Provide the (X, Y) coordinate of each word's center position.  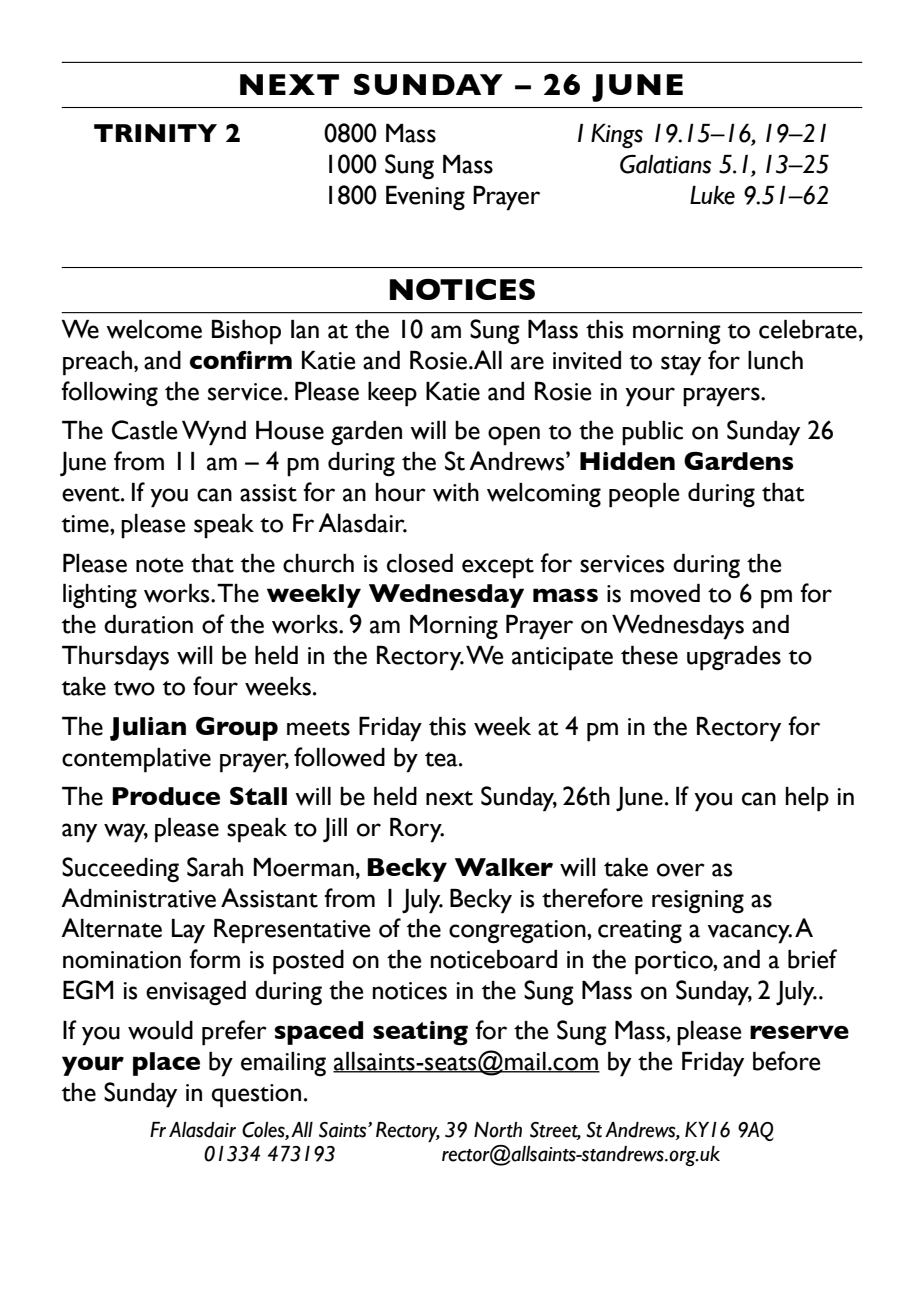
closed (420, 563)
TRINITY (155, 133)
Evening (425, 198)
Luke (712, 195)
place (166, 1064)
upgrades (734, 658)
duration (148, 624)
